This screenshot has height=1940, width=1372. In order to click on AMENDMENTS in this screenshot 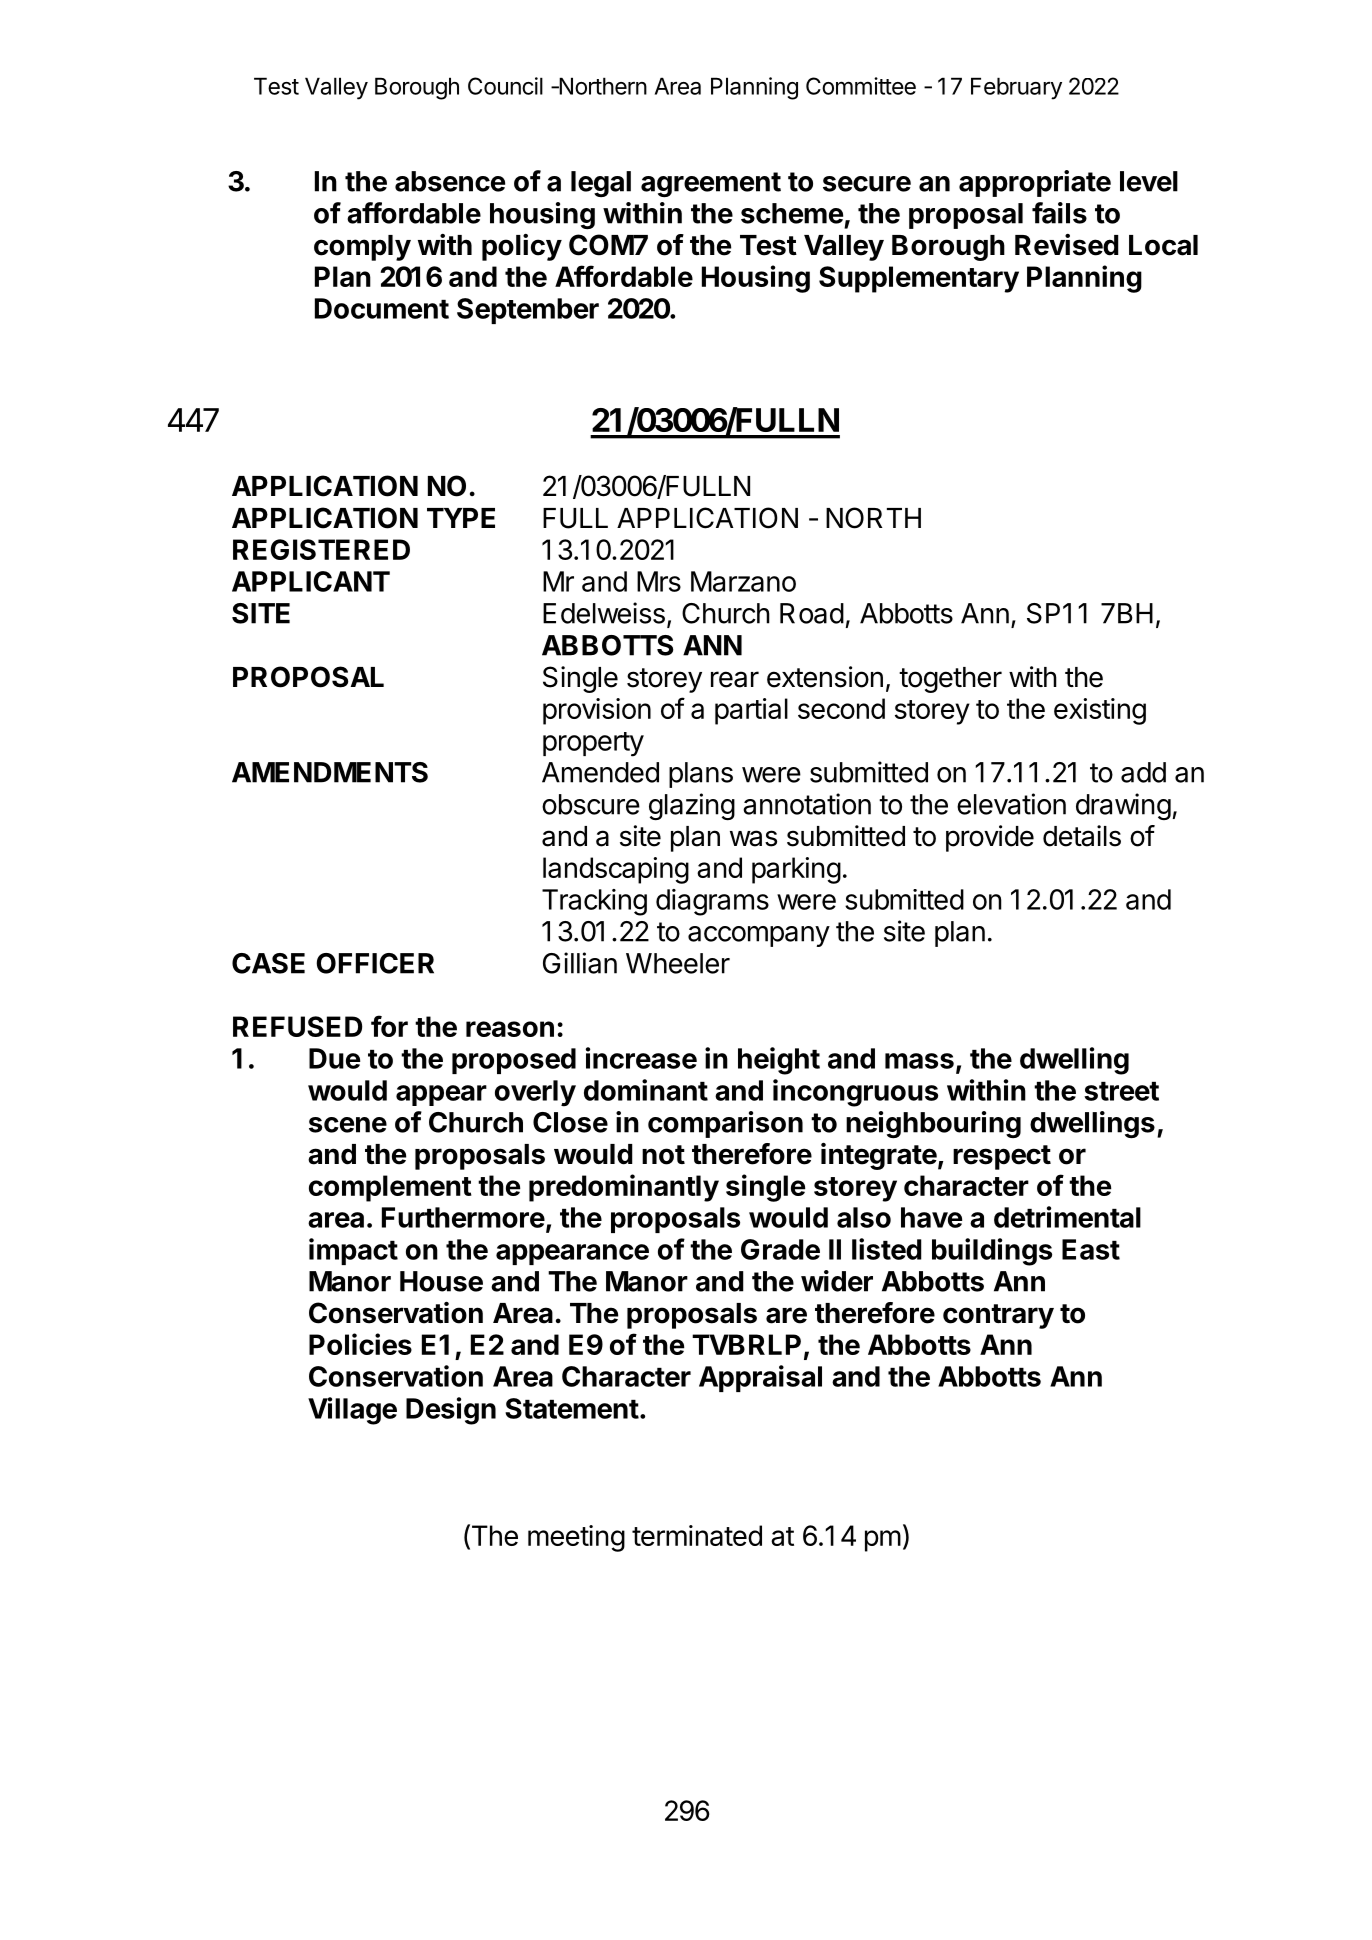, I will do `click(330, 772)`.
